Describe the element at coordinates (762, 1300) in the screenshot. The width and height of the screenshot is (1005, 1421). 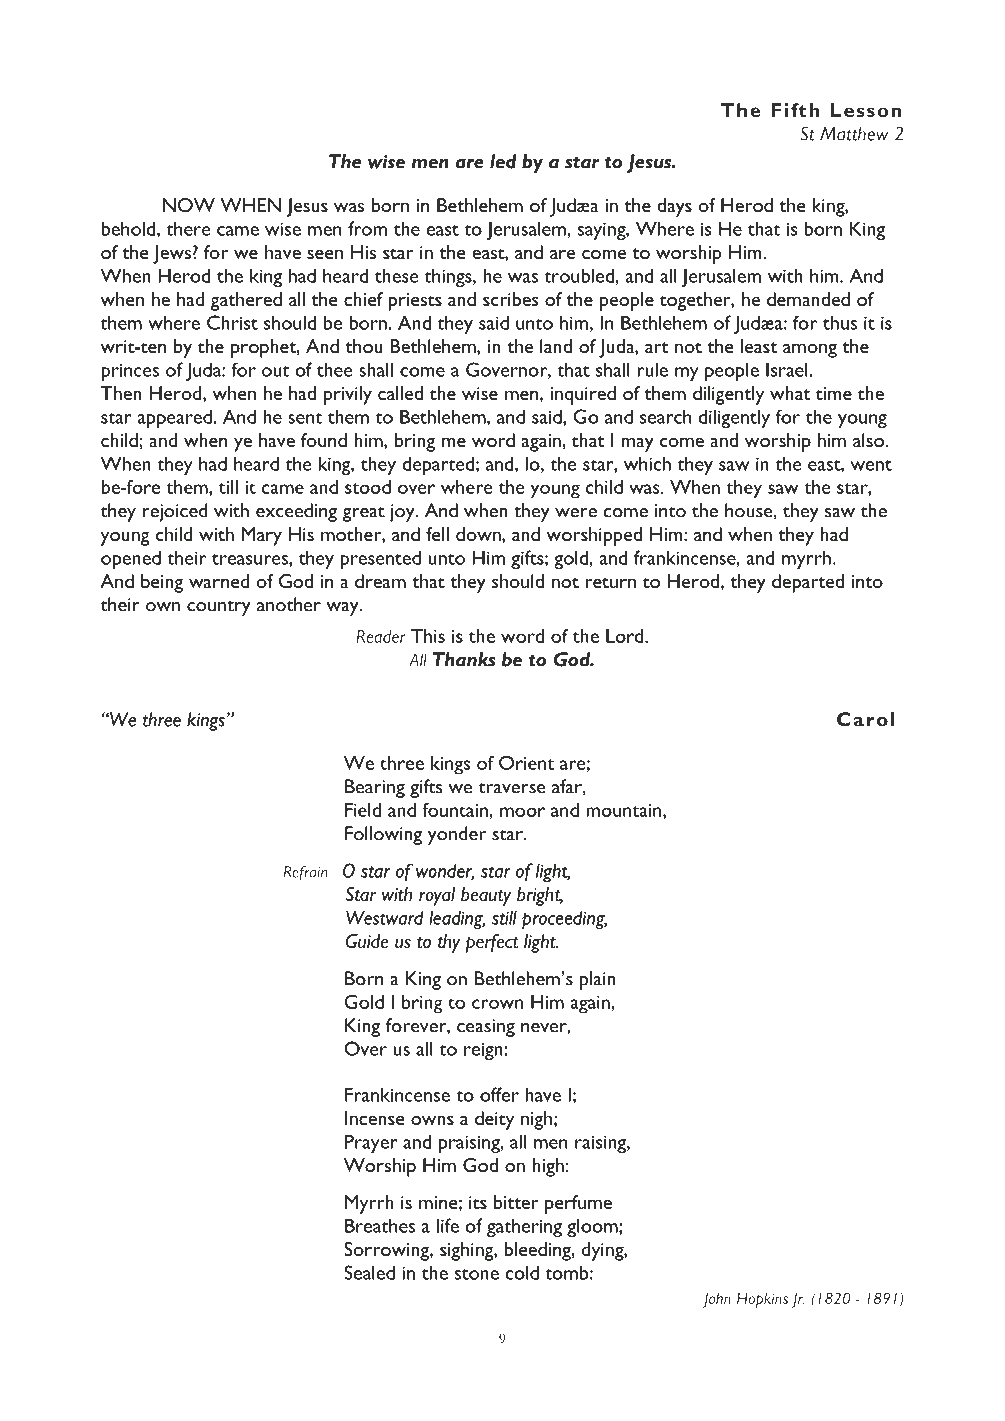
I see `Hopkins` at that location.
